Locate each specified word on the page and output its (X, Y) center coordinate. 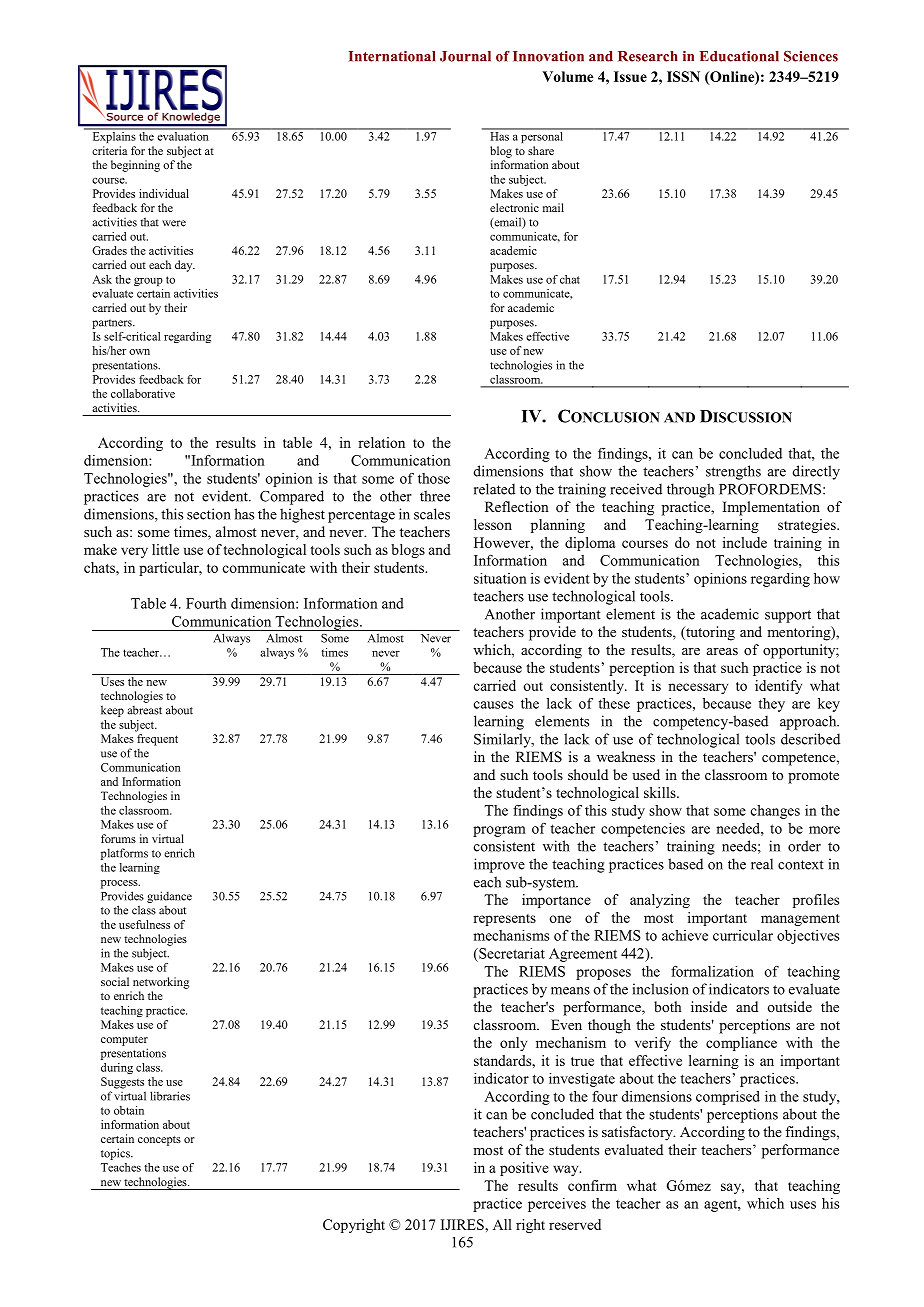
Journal (465, 56)
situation (500, 578)
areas (722, 651)
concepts (159, 1141)
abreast (145, 710)
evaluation (183, 135)
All (502, 1224)
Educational (739, 56)
